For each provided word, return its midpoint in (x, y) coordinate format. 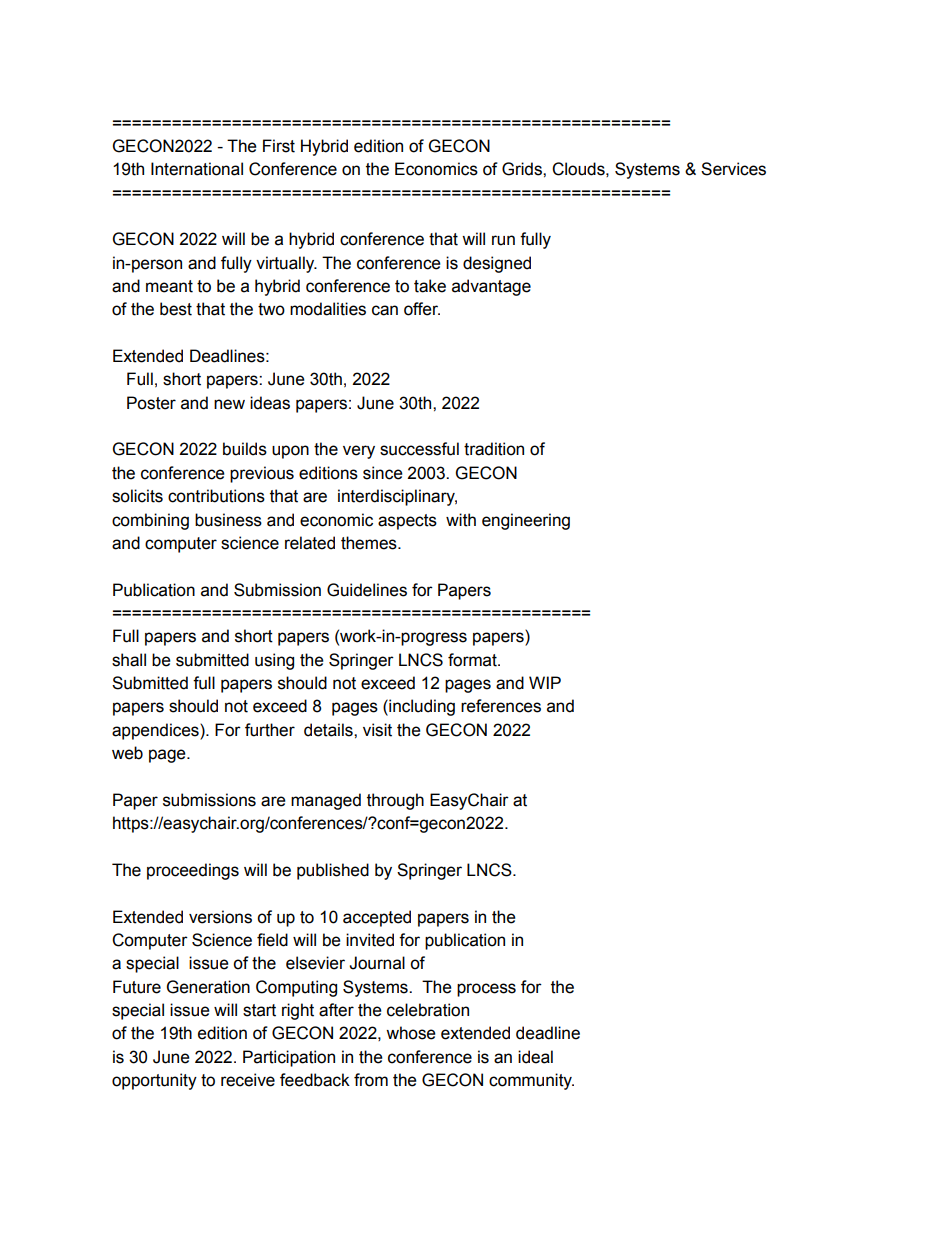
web (127, 753)
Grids (523, 169)
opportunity (154, 1081)
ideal (535, 1057)
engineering (526, 521)
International (197, 169)
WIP (545, 682)
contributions (216, 496)
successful (419, 449)
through (395, 801)
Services (733, 169)
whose (411, 1033)
